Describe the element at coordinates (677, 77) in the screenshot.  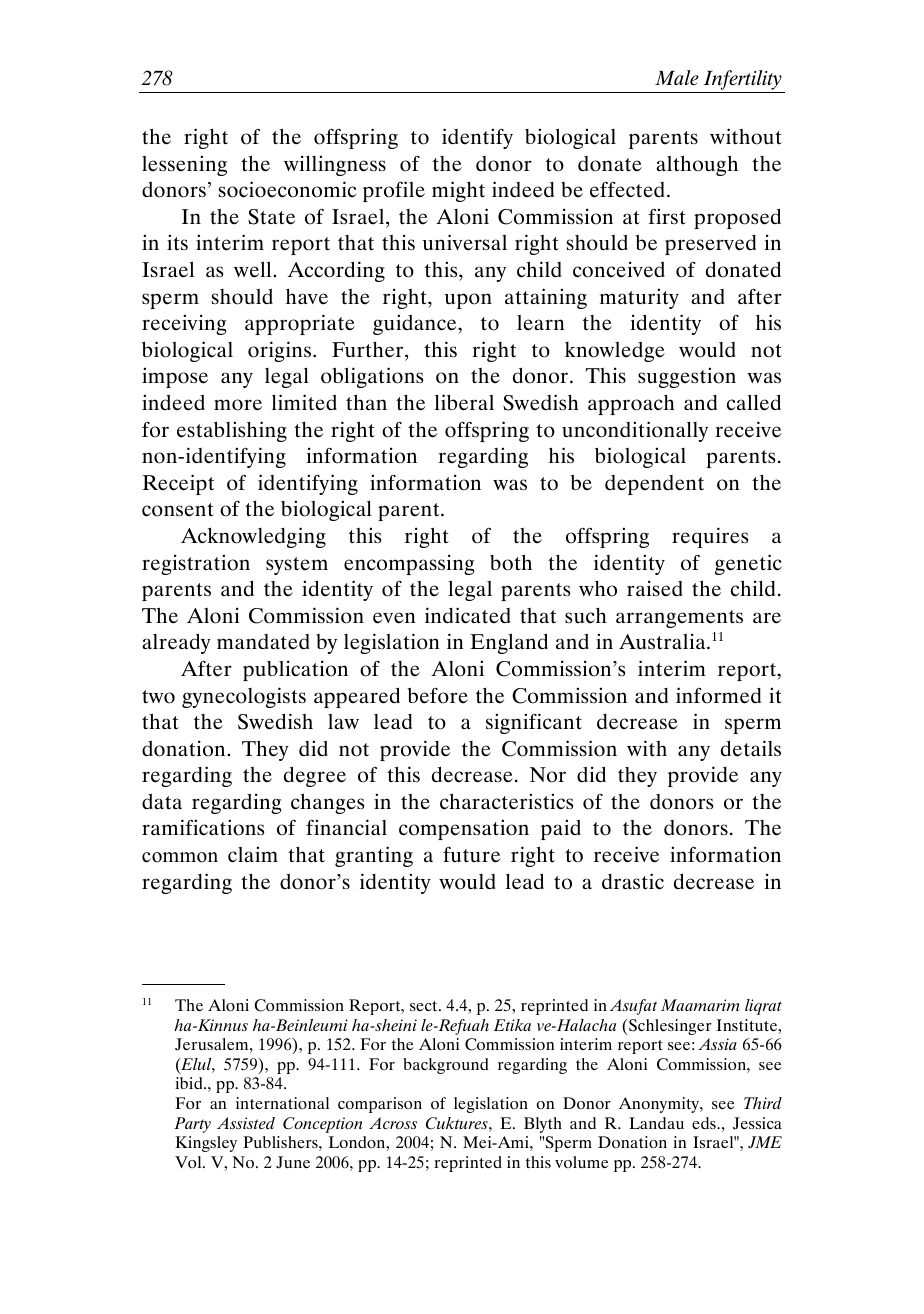
I see `Male` at that location.
